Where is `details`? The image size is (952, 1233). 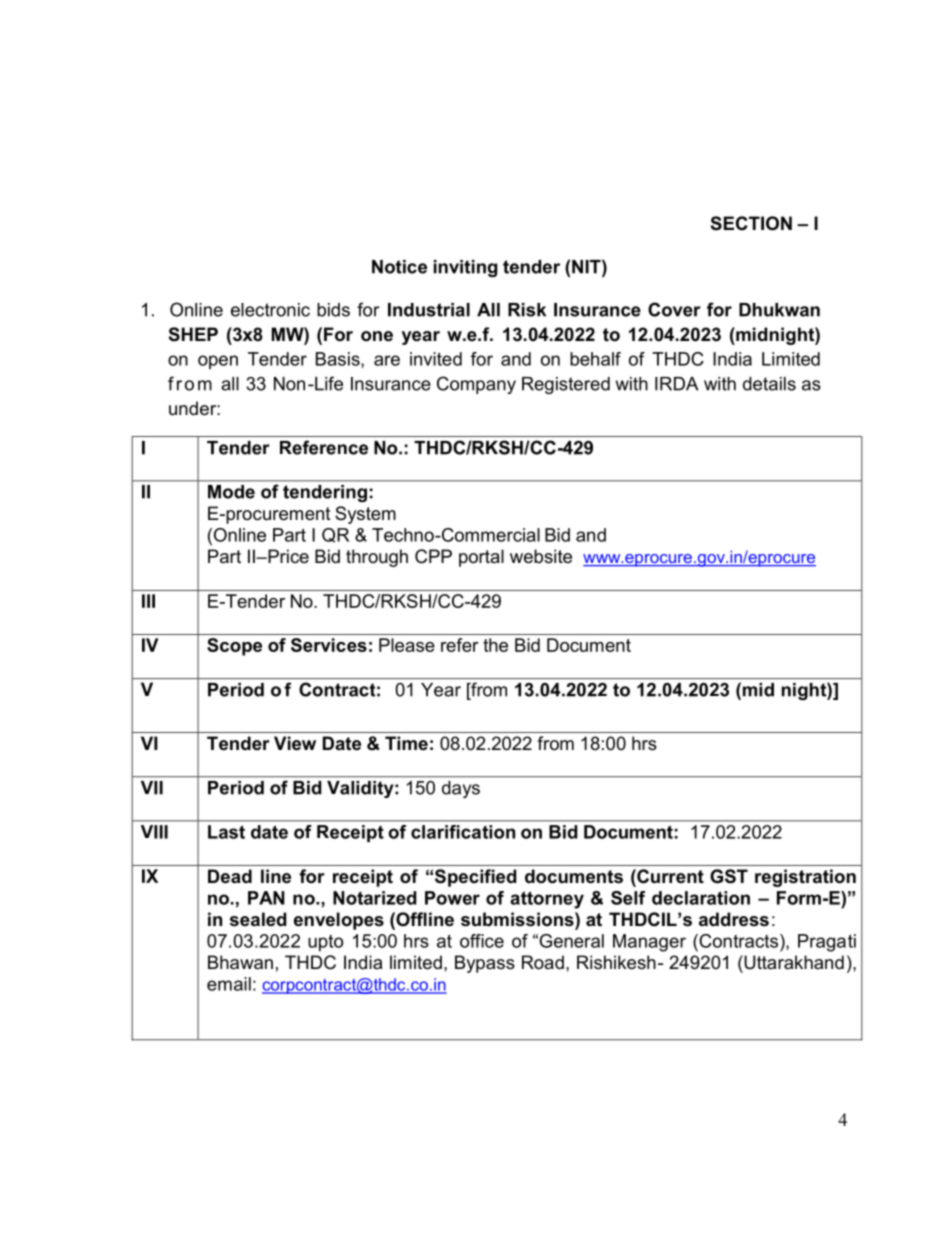 details is located at coordinates (769, 384).
